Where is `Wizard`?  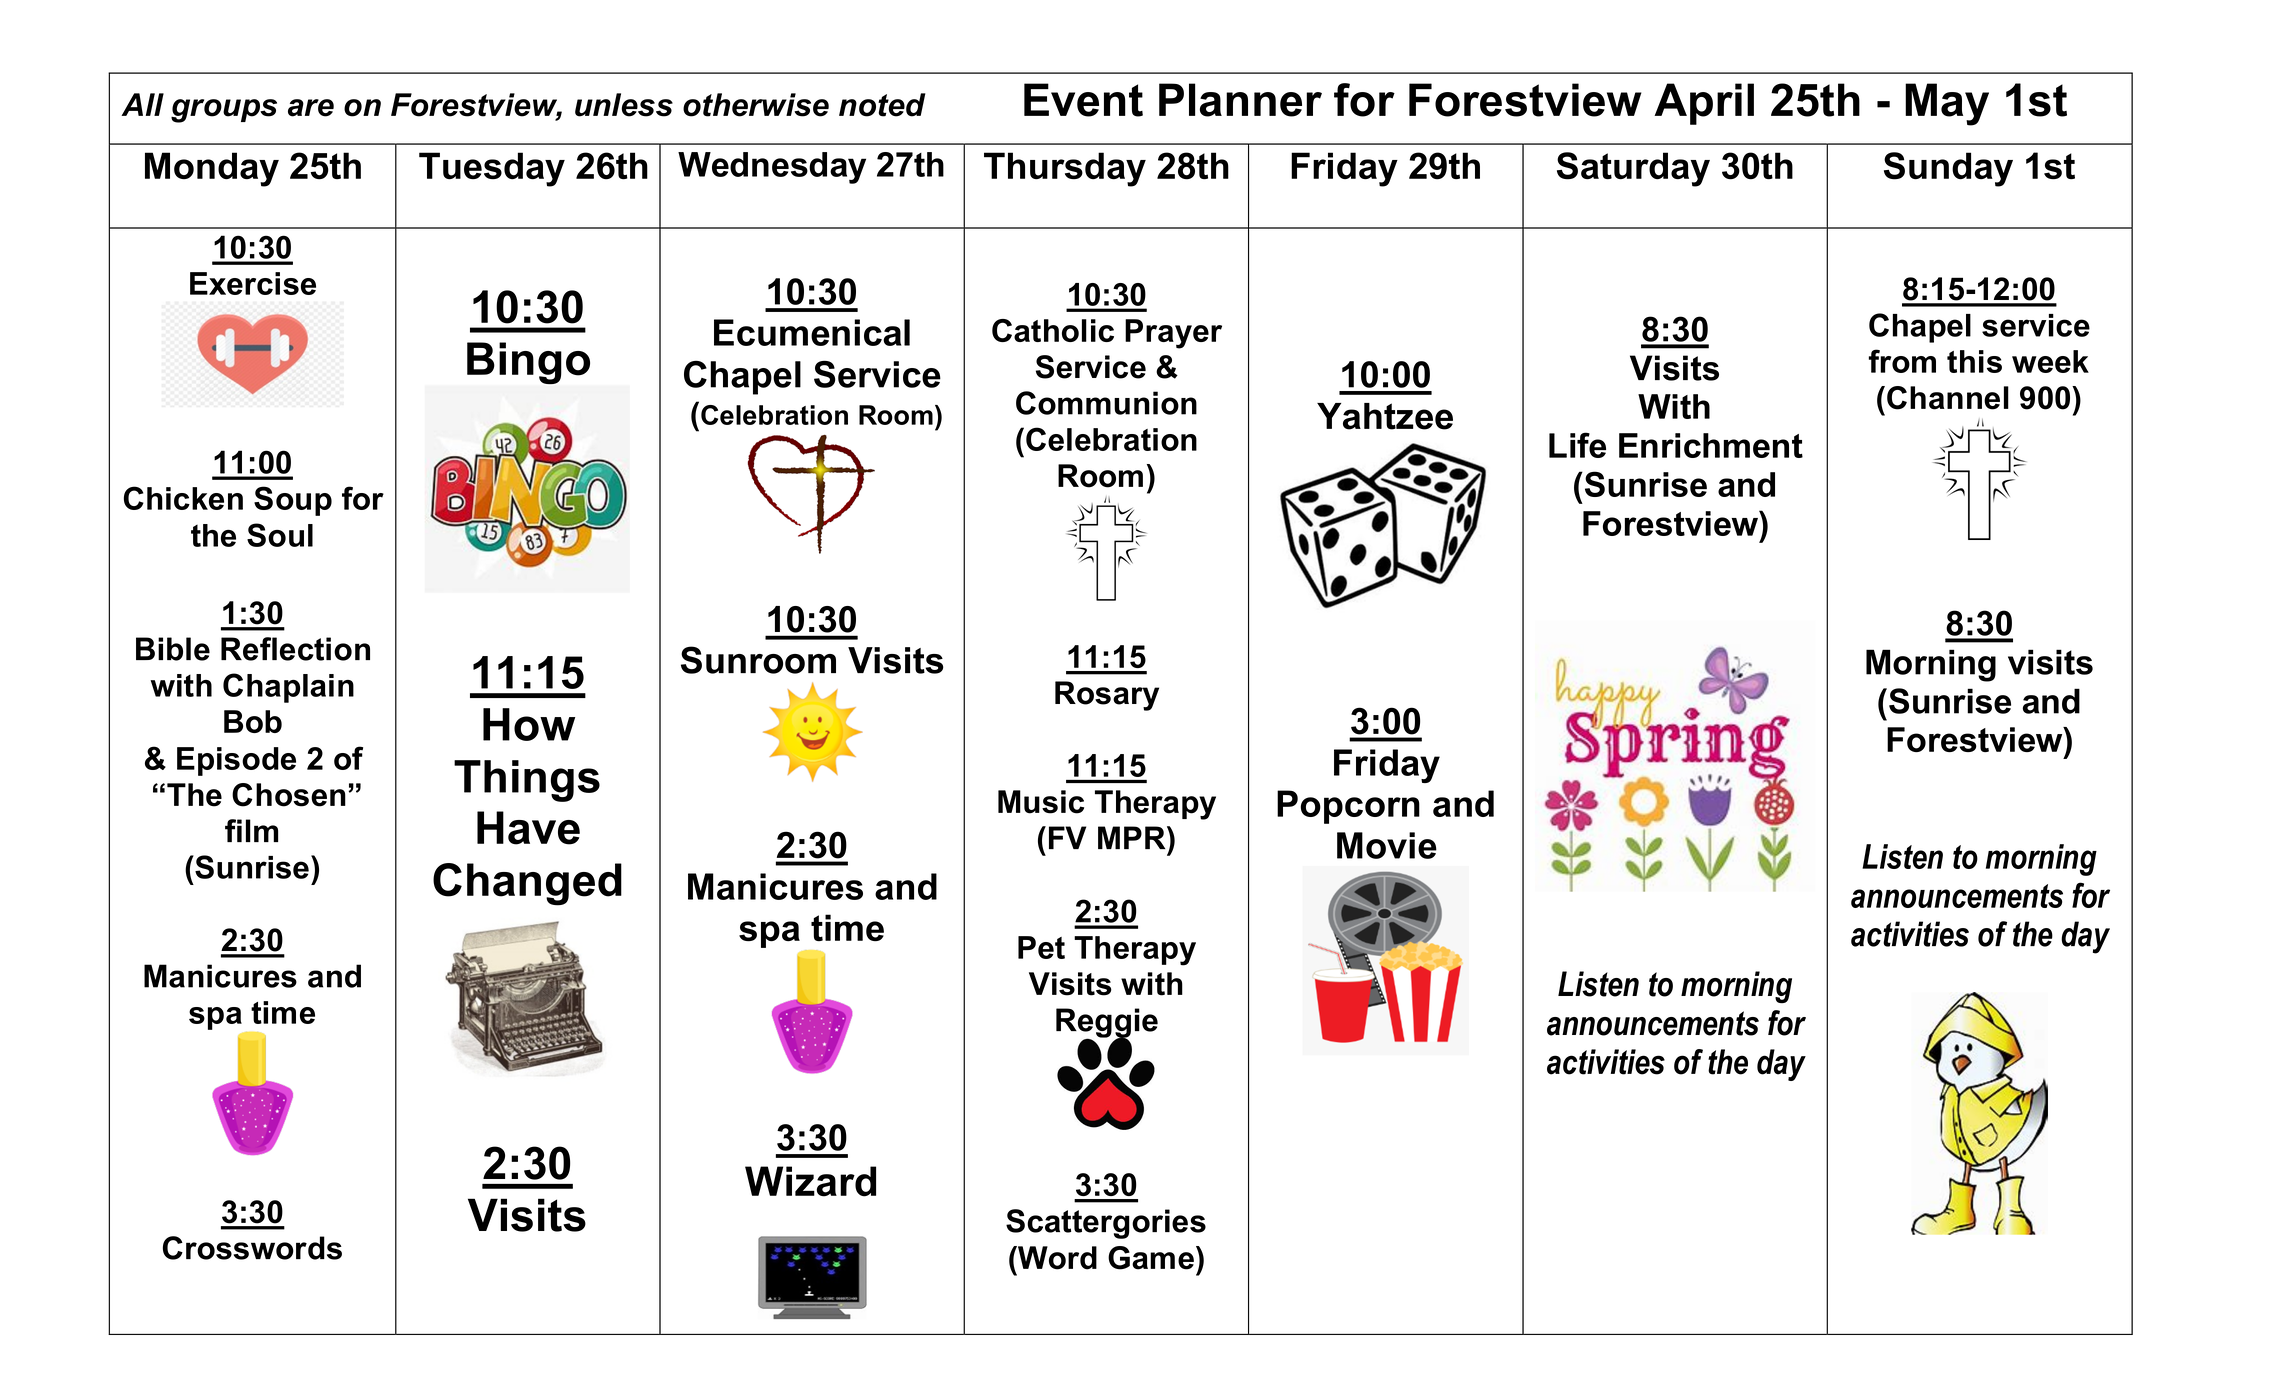 Wizard is located at coordinates (810, 1181).
